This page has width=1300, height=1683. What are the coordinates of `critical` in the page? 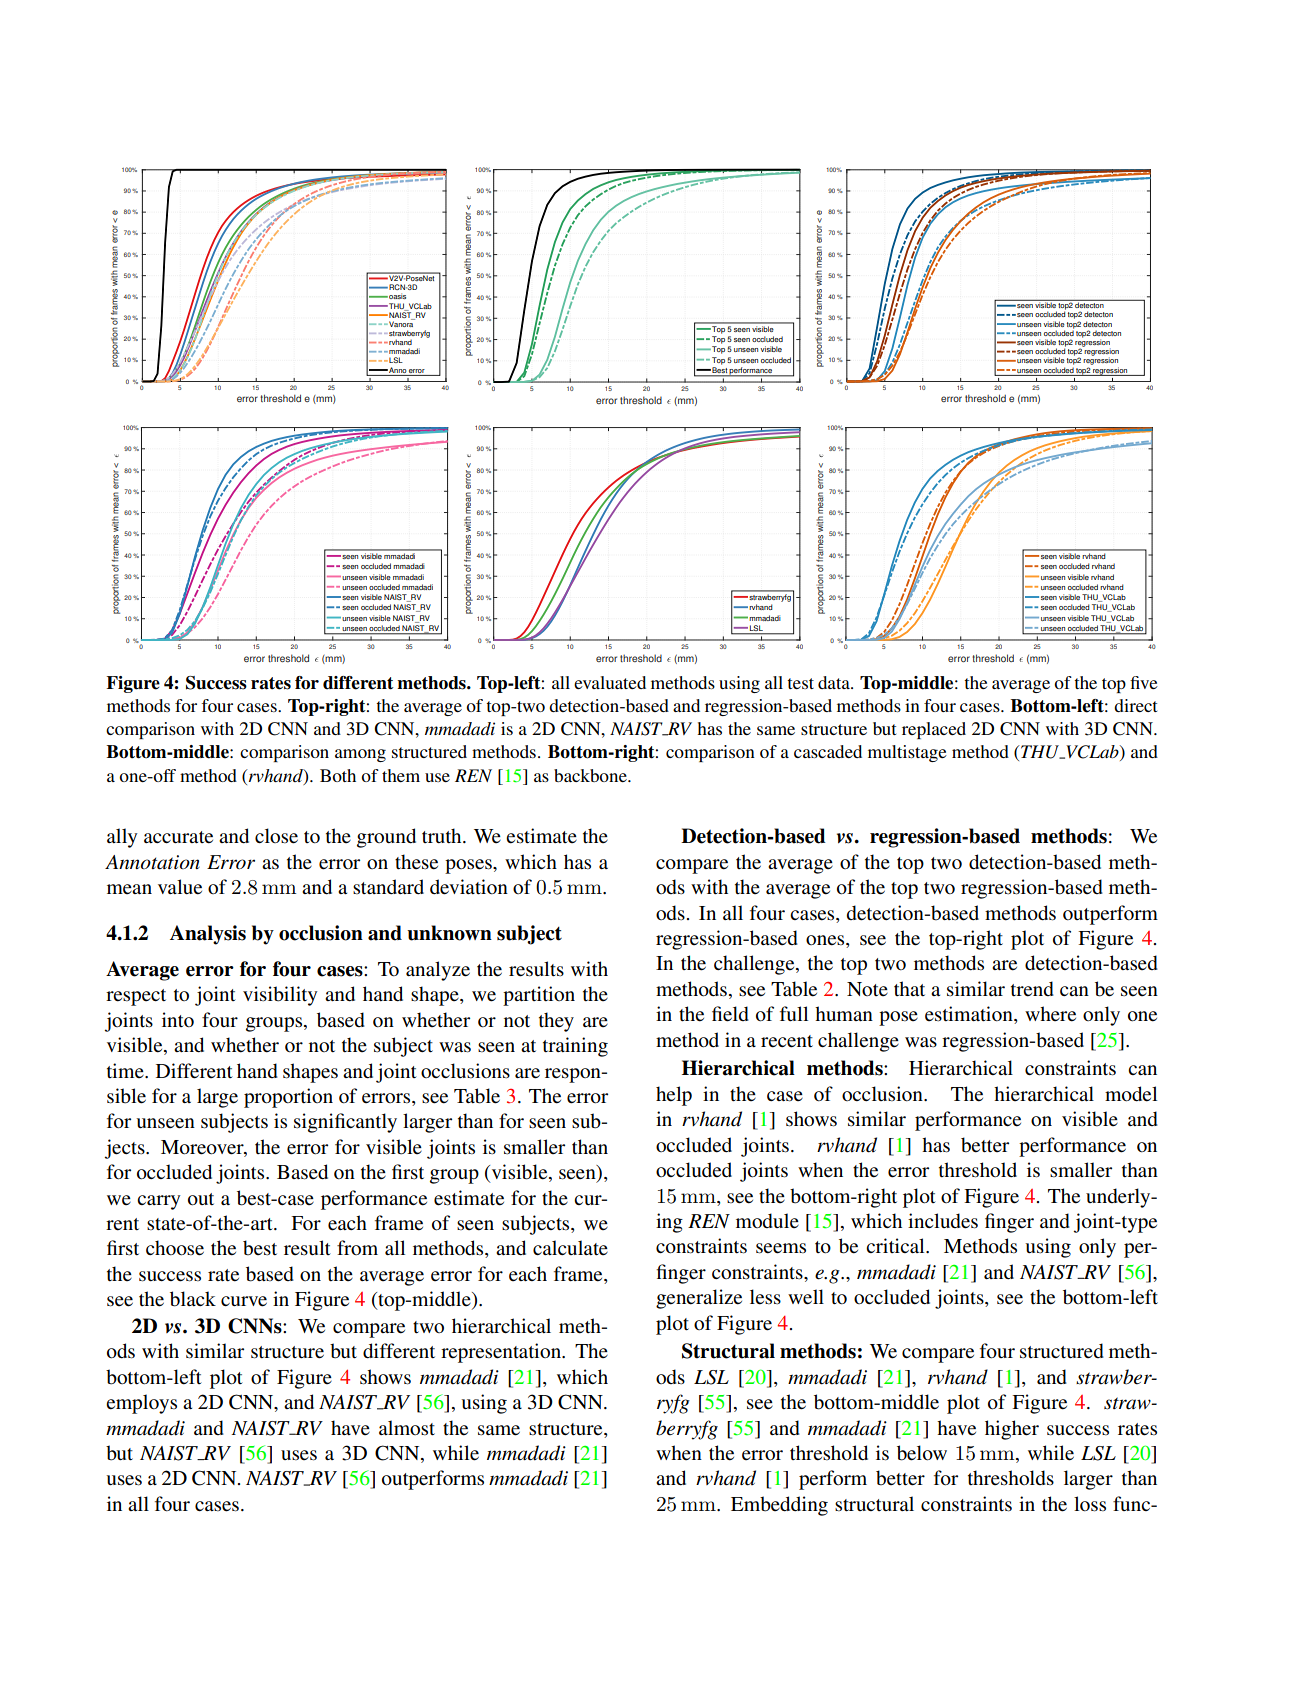 It's located at (896, 1245).
